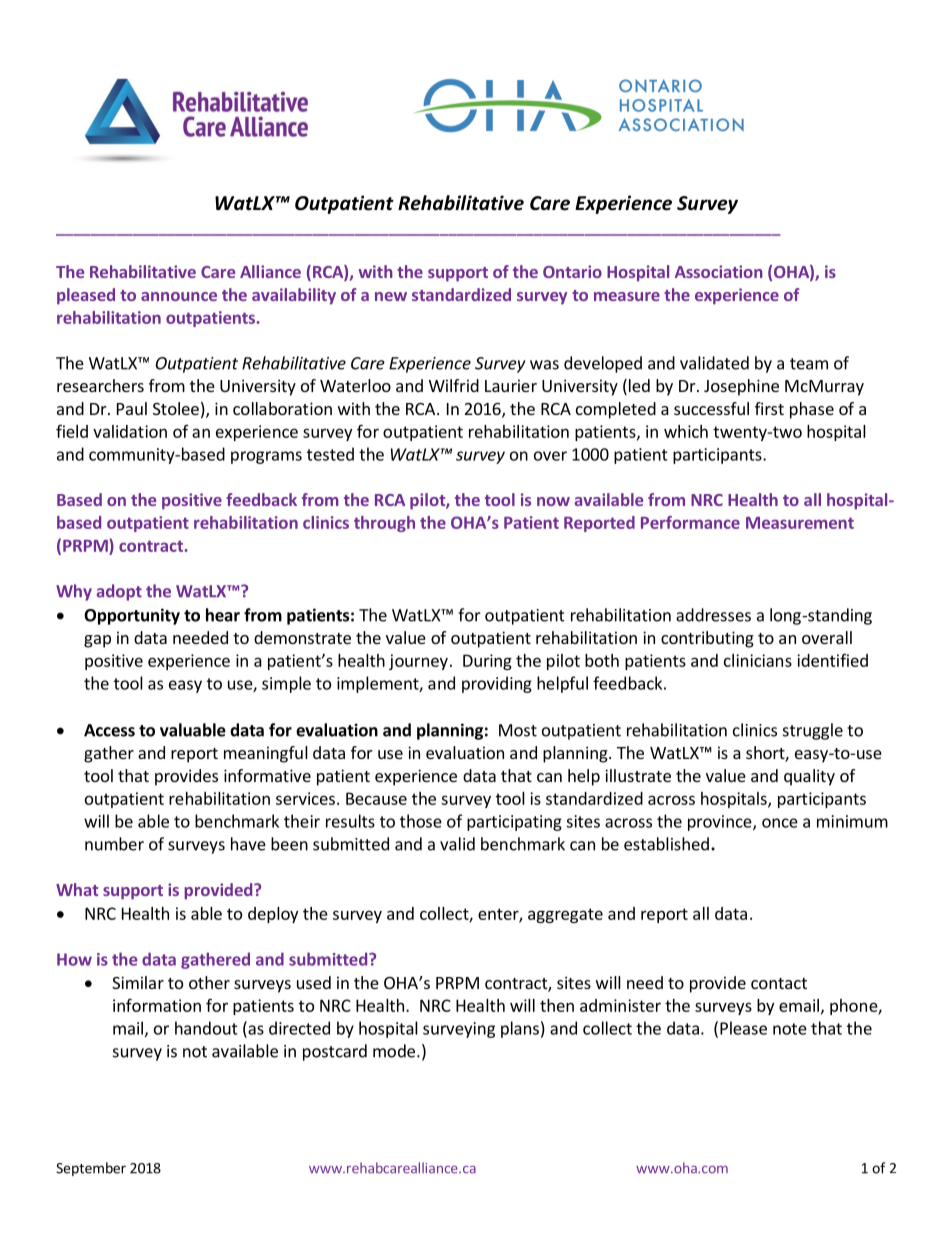 Image resolution: width=952 pixels, height=1233 pixels. Describe the element at coordinates (518, 730) in the screenshot. I see `Most` at that location.
